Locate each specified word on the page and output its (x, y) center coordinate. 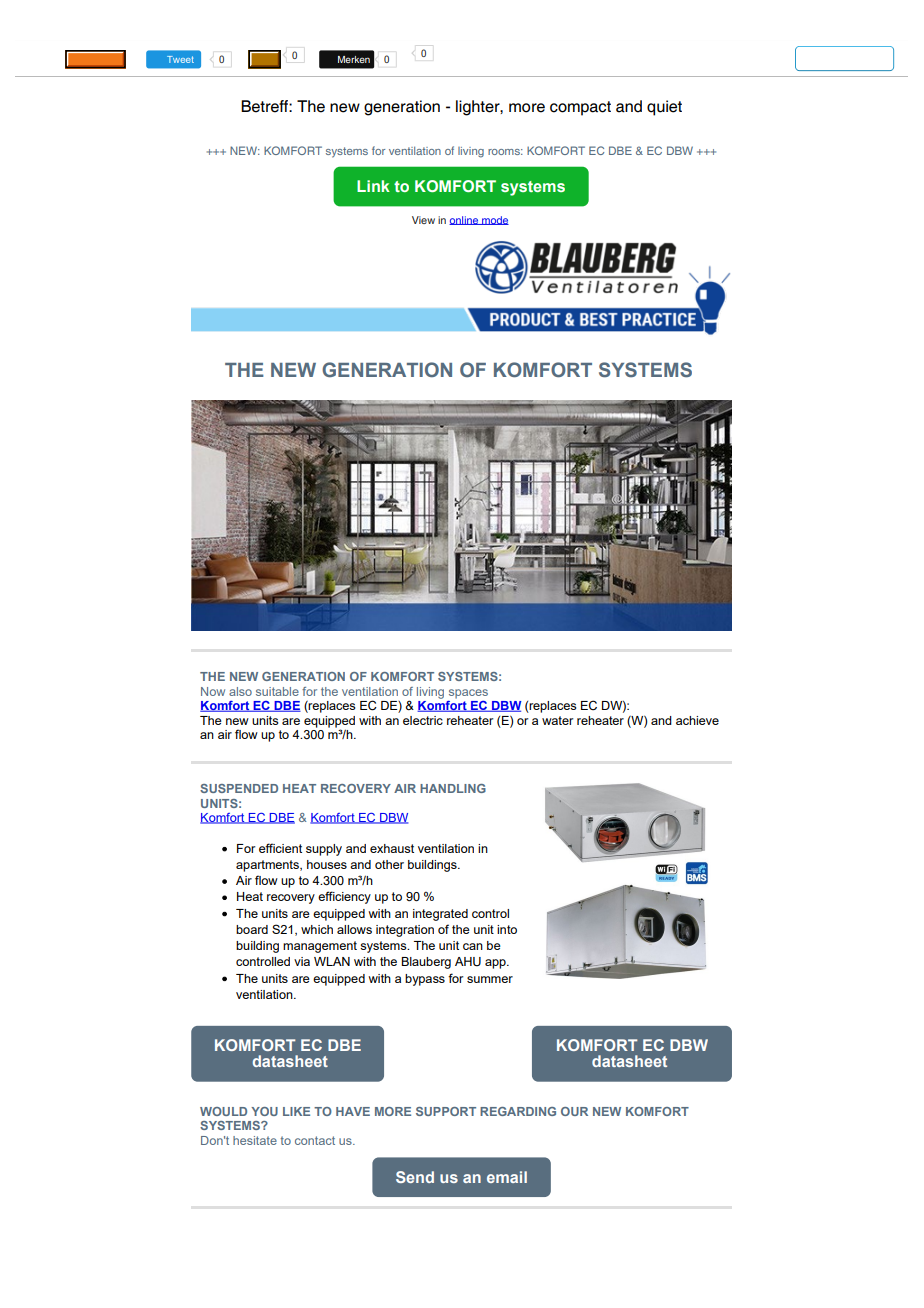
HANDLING (453, 788)
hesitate (255, 1140)
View (423, 220)
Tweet (180, 59)
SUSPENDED (239, 788)
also (240, 691)
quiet (664, 108)
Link (373, 186)
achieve (697, 720)
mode (494, 220)
